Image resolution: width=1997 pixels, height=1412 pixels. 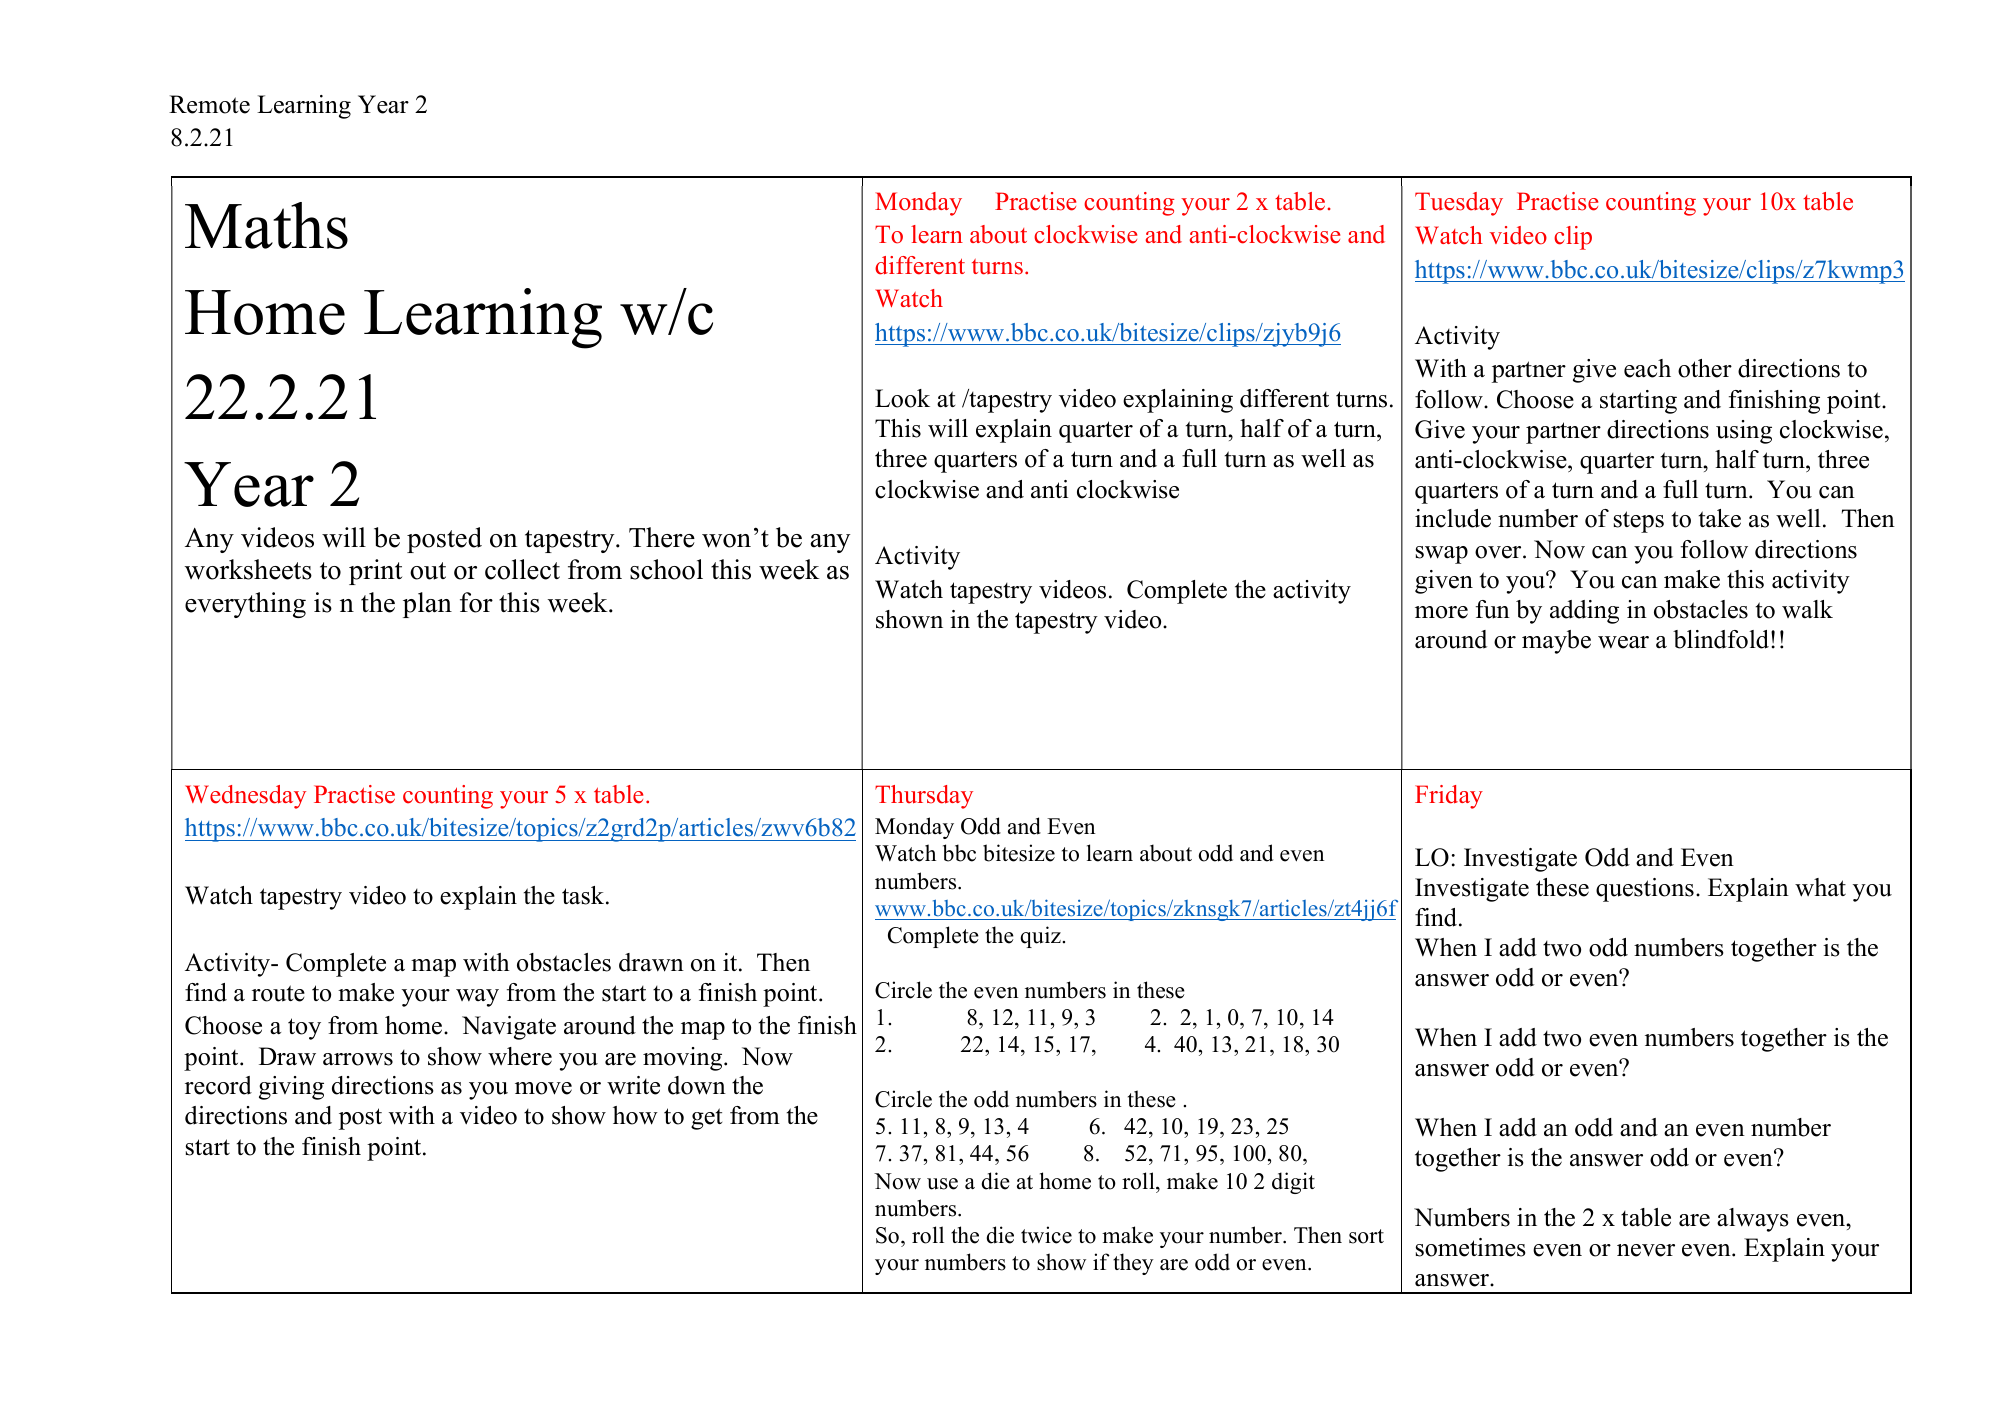 I want to click on task, so click(x=584, y=895).
